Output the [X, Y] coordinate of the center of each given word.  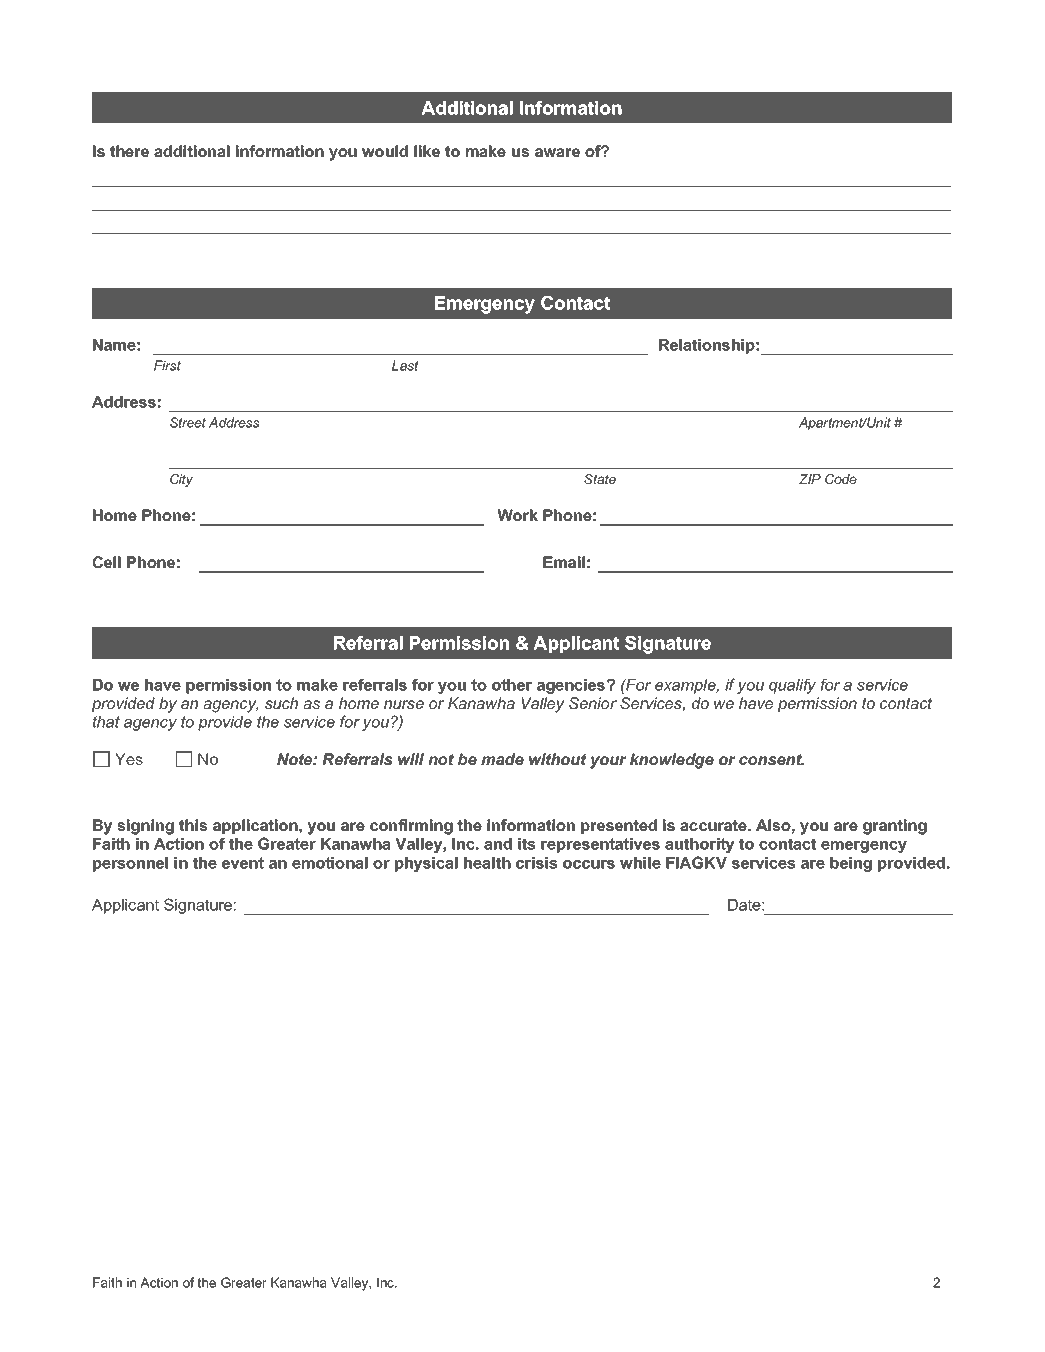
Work [517, 515]
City [181, 480]
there [129, 151]
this [193, 825]
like [427, 151]
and [498, 844]
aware [557, 152]
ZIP [810, 479]
